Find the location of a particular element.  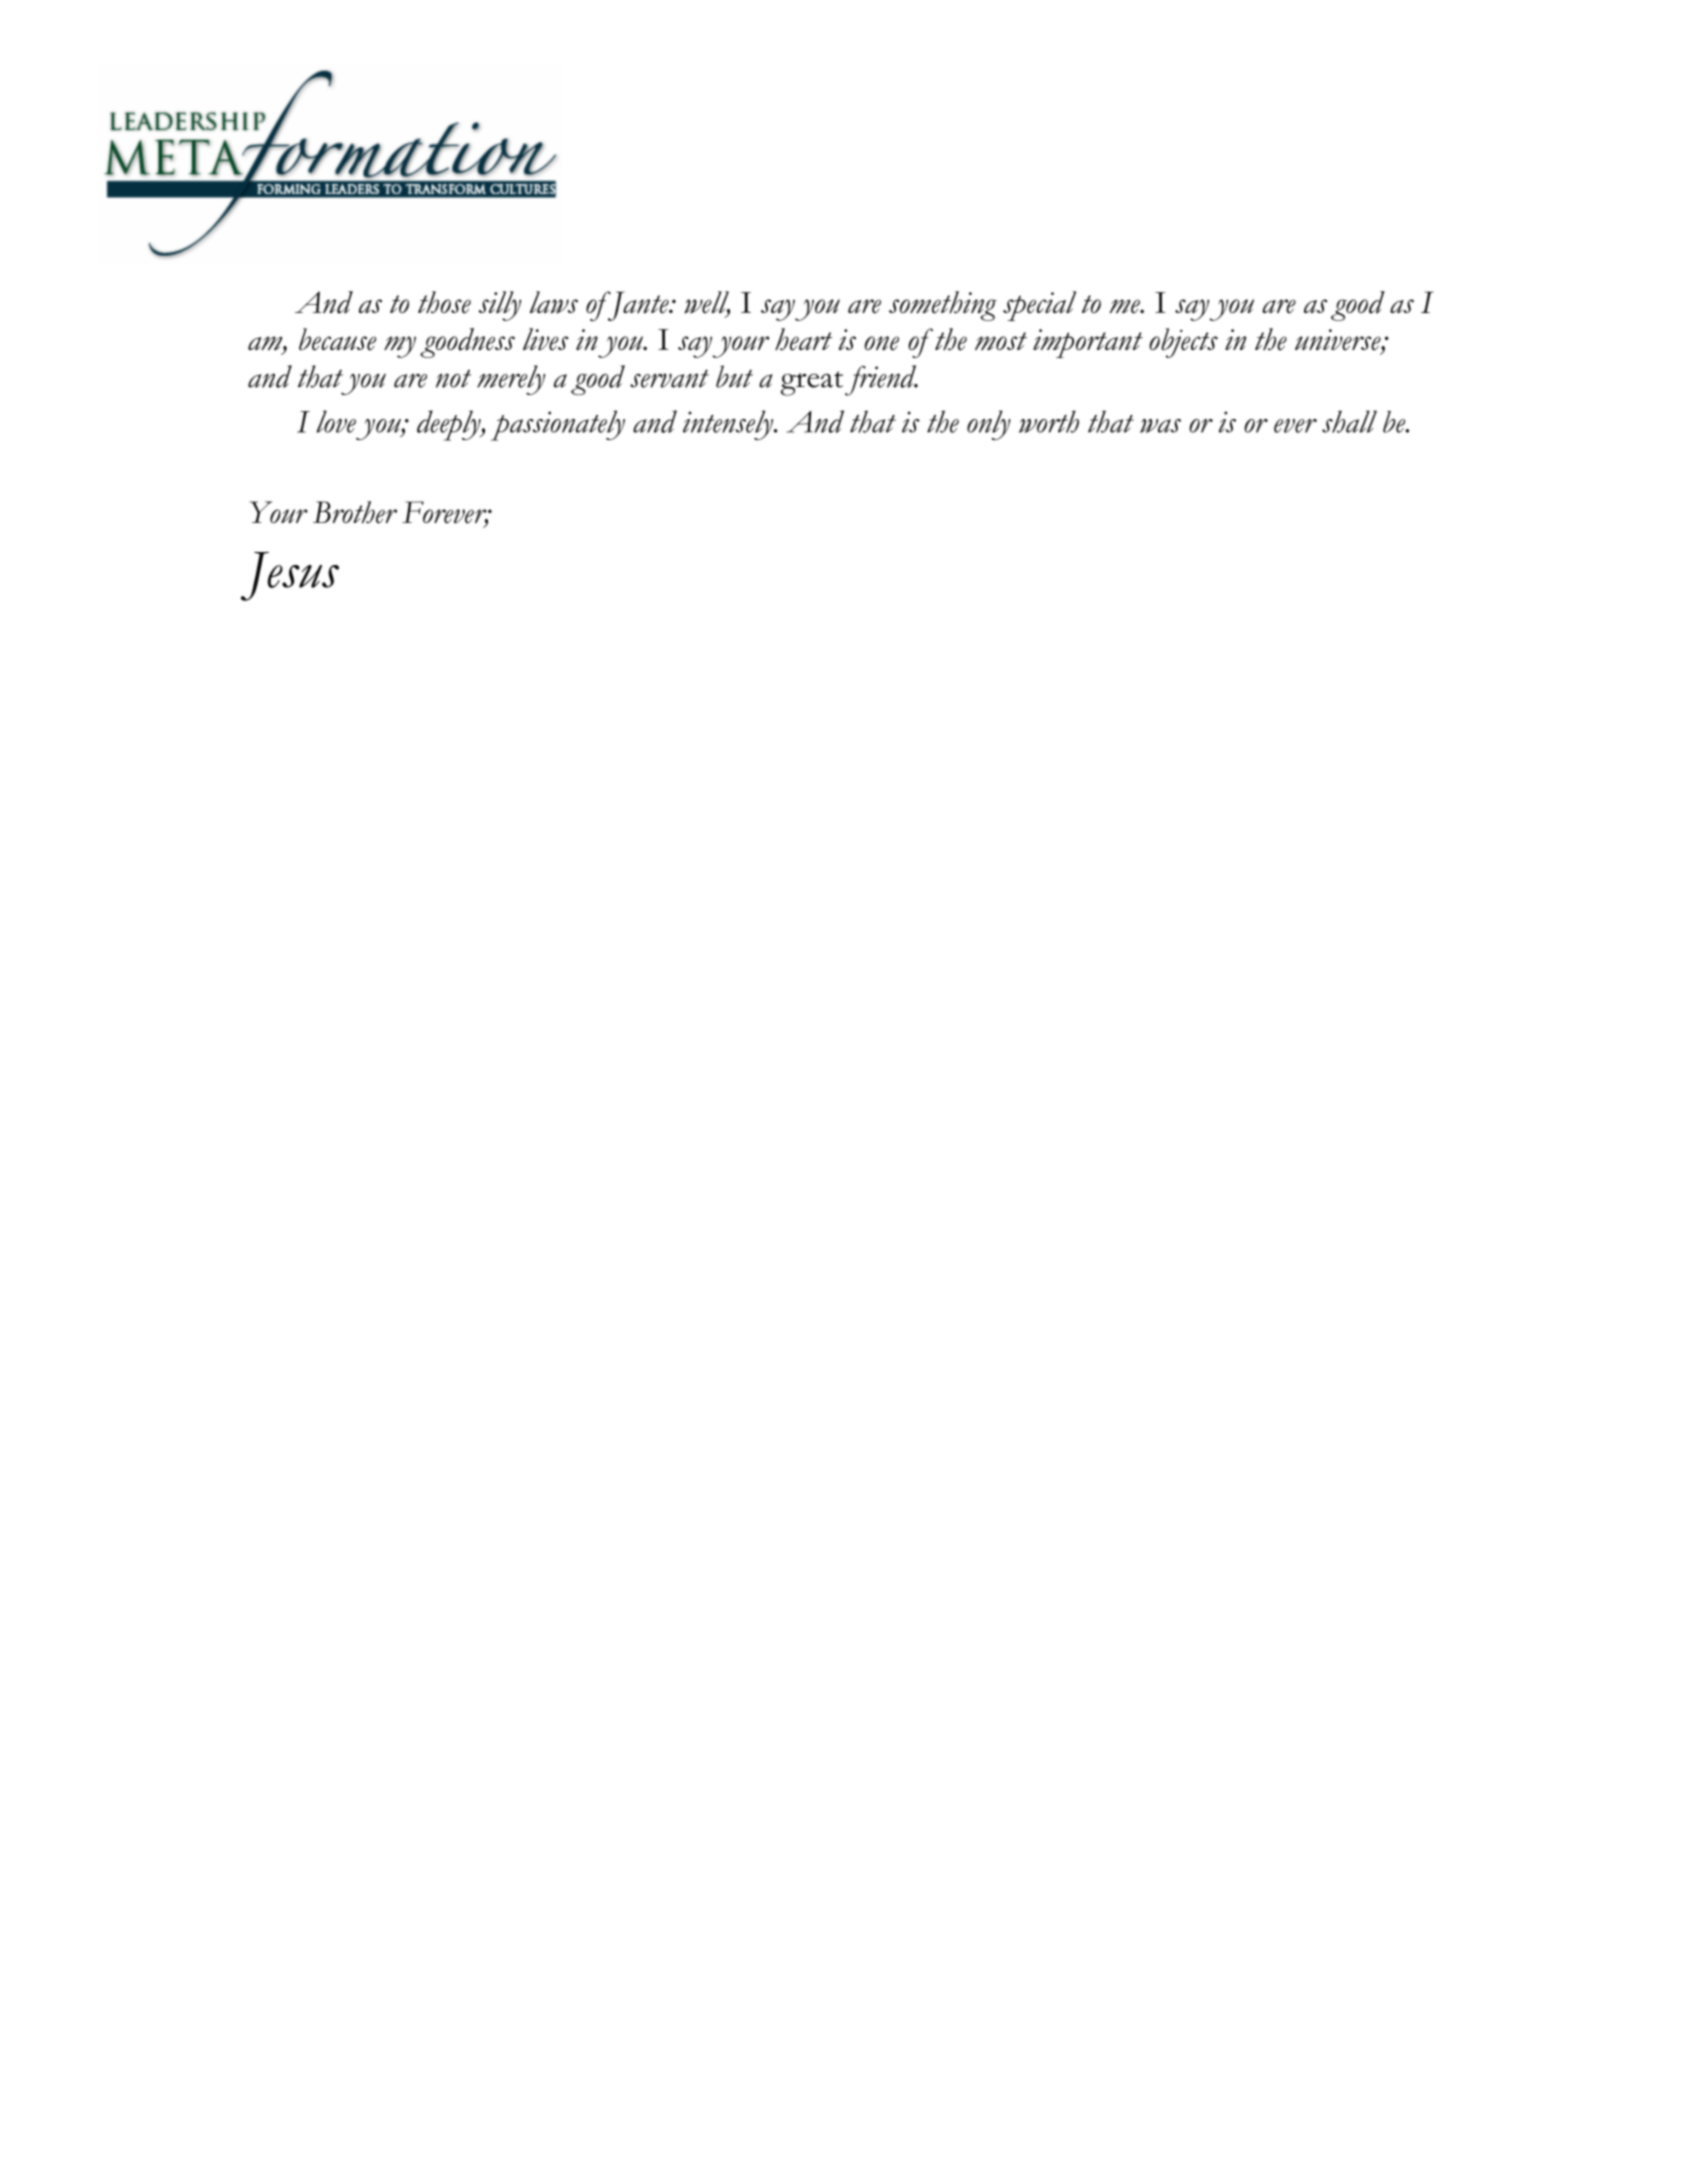

great is located at coordinates (813, 383).
